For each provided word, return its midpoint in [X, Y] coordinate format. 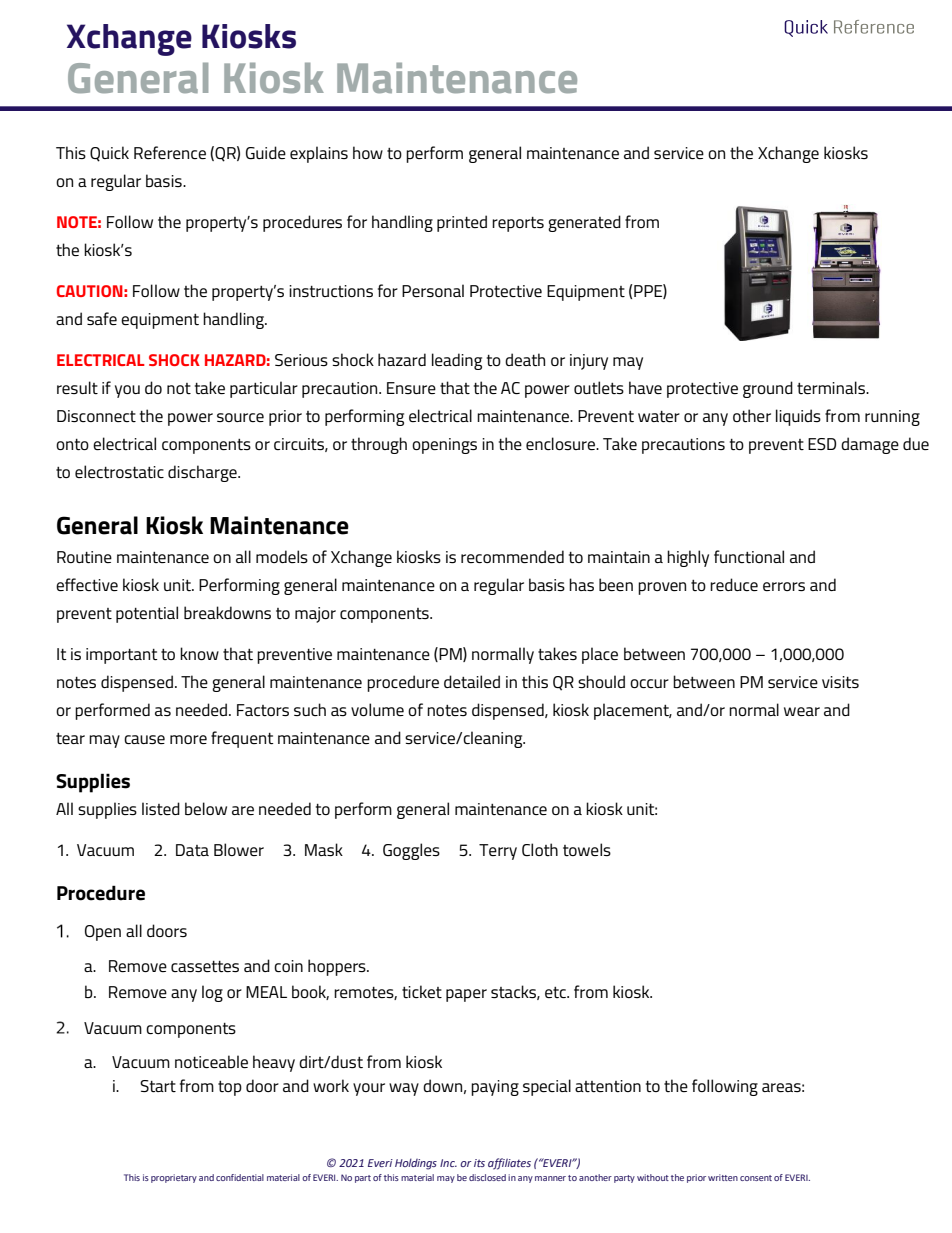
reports [518, 224]
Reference [170, 152]
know [199, 653]
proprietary [174, 1178]
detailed [472, 681]
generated [584, 223]
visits [840, 682]
